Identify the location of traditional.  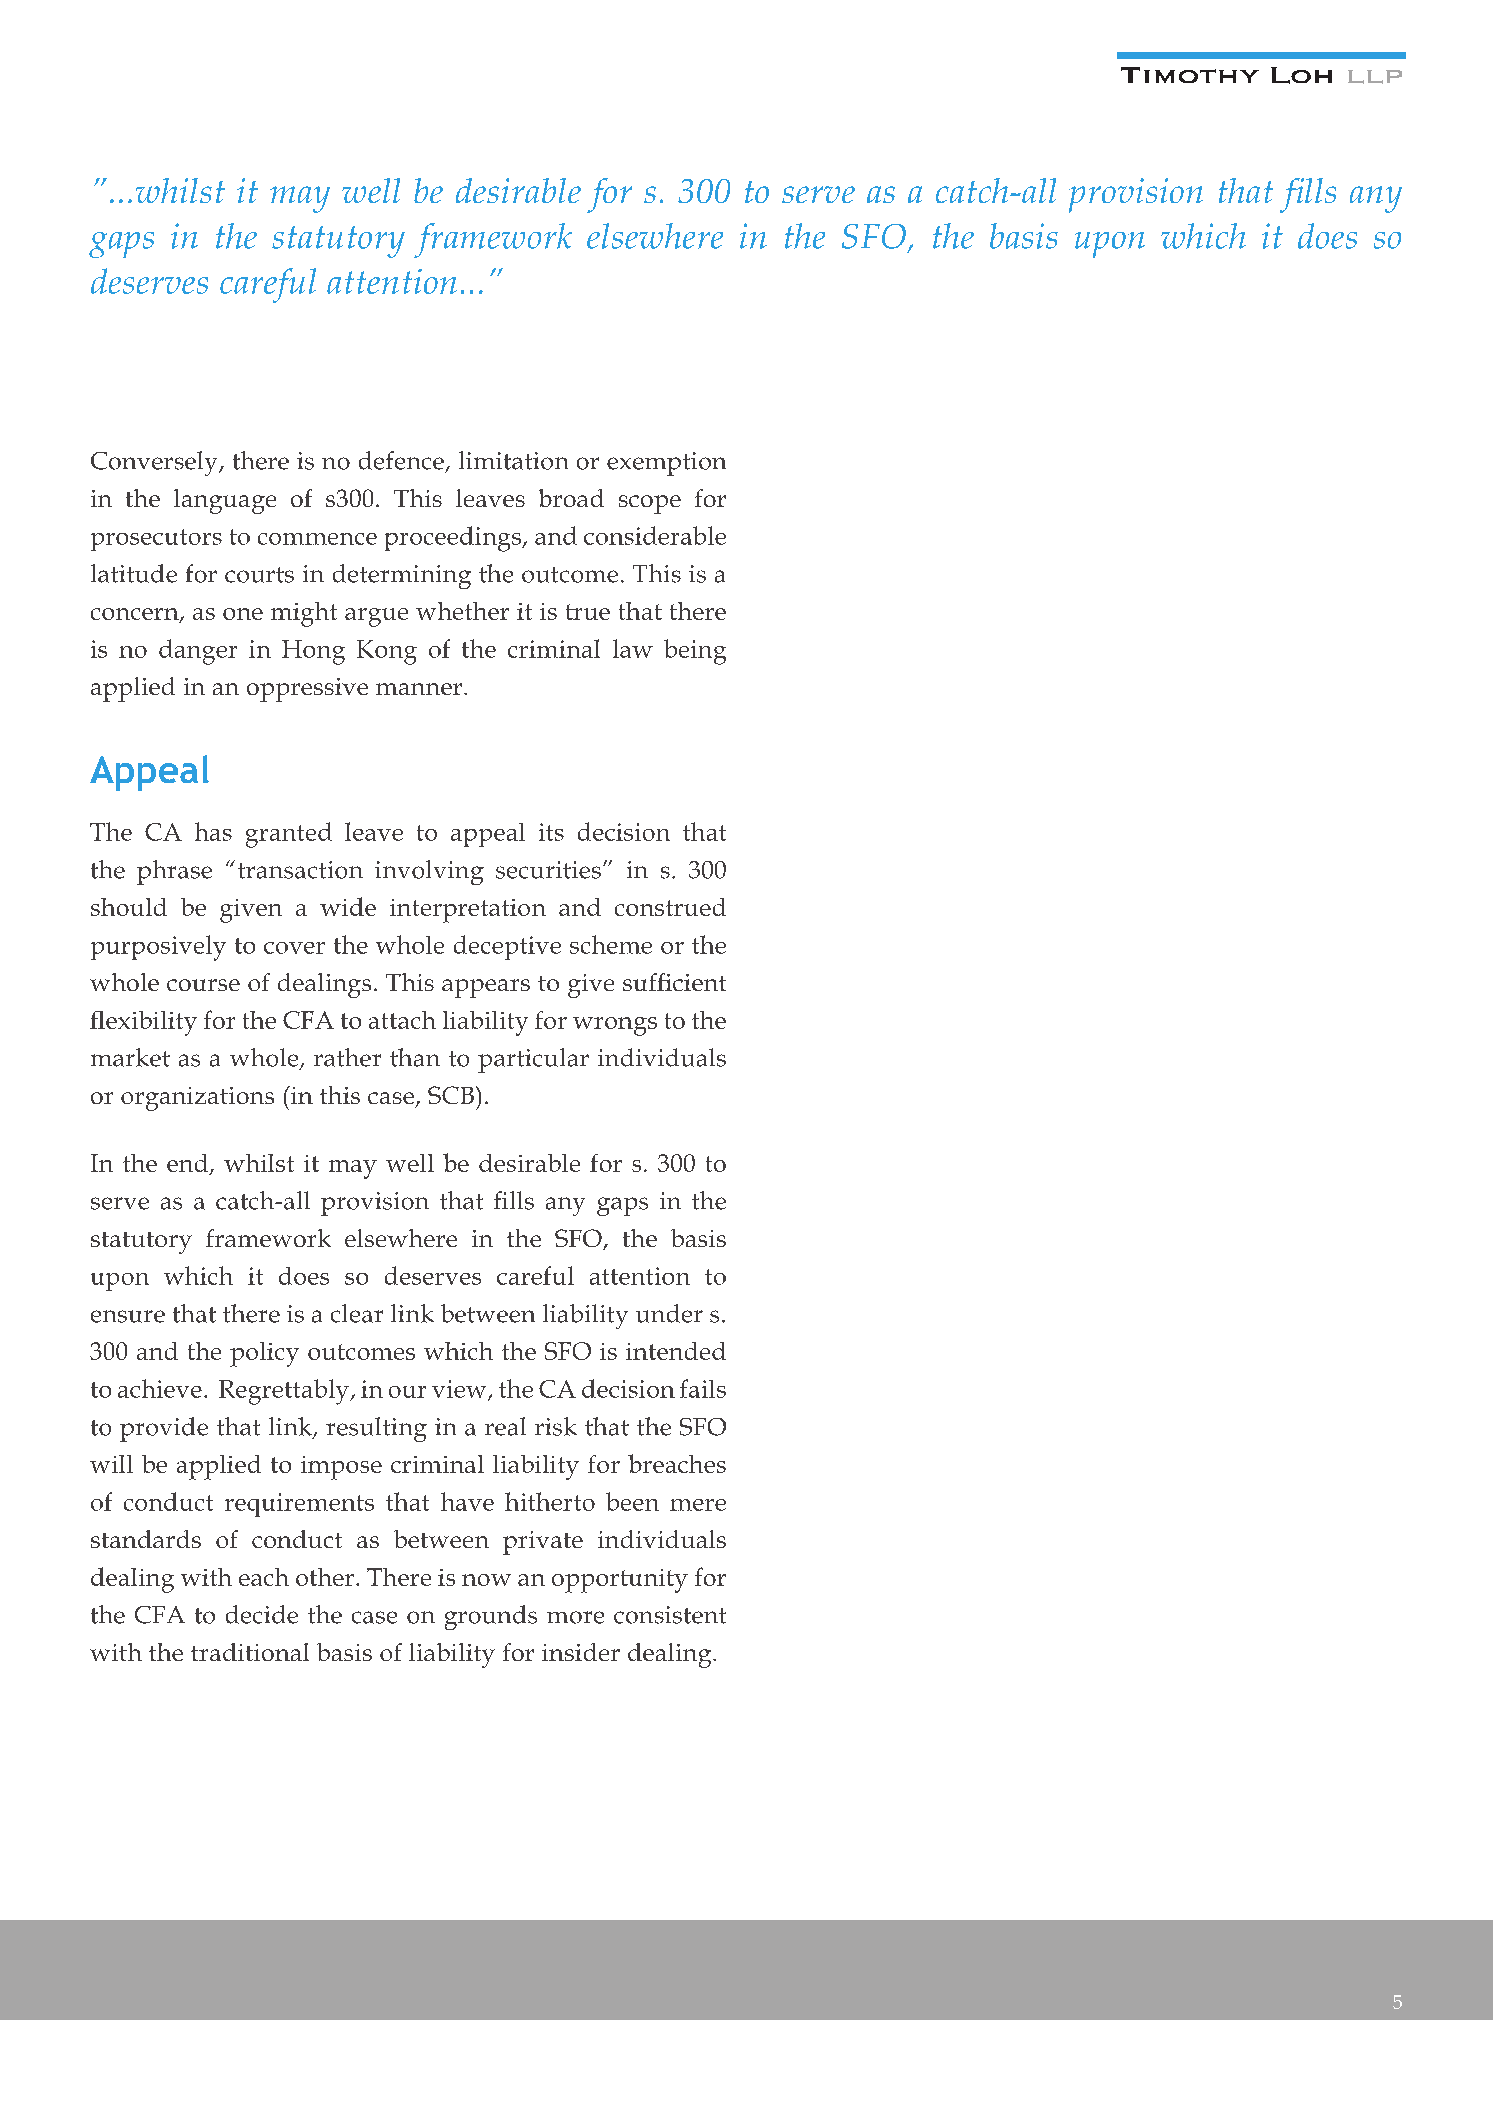
(250, 1652).
